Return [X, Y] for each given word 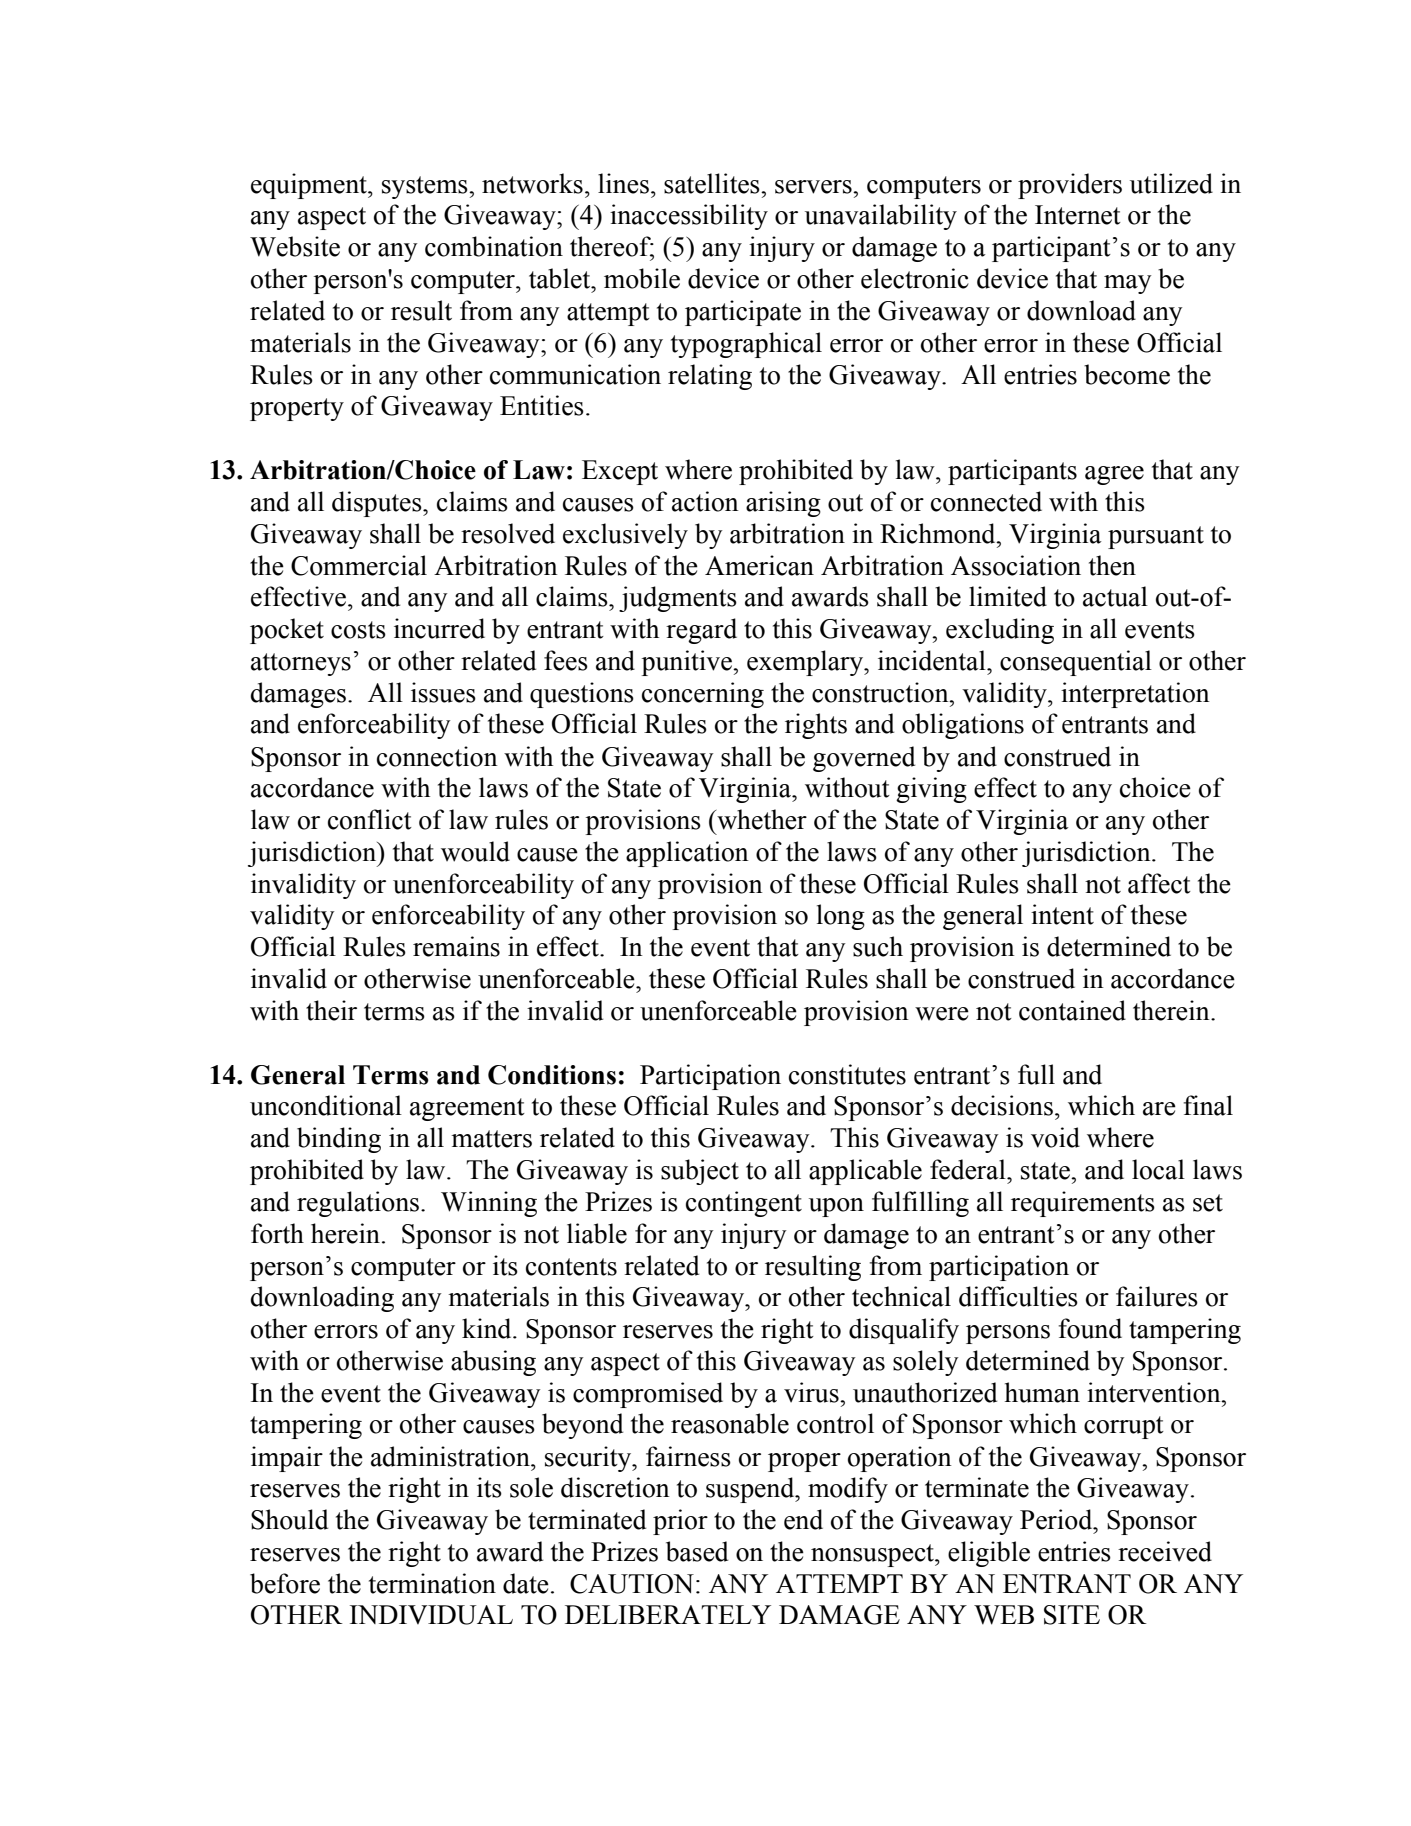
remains [456, 946]
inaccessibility [689, 217]
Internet [1078, 215]
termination [432, 1583]
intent [1062, 914]
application [687, 854]
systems [426, 187]
